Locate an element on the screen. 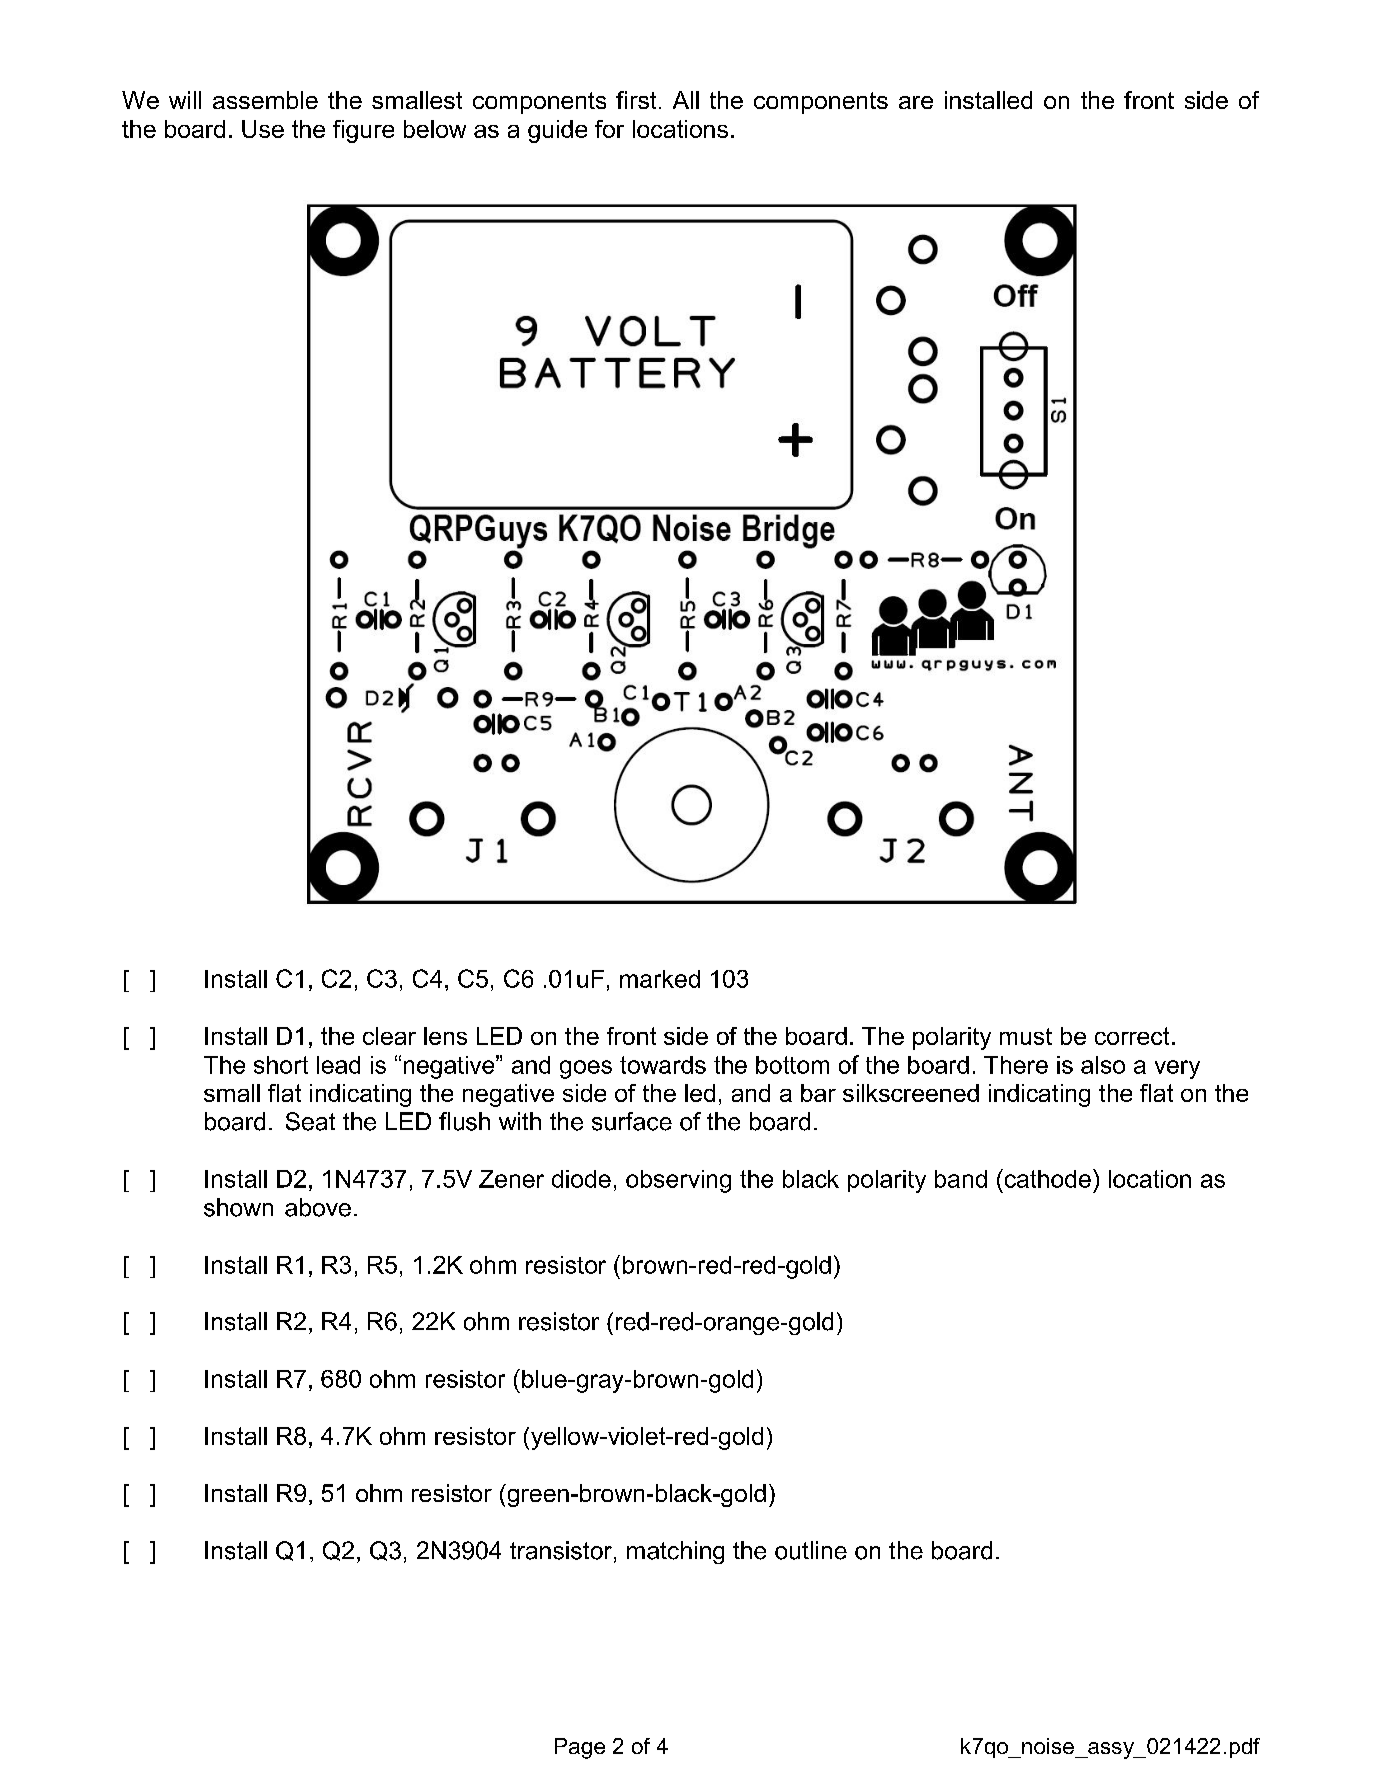 The width and height of the screenshot is (1382, 1789). first is located at coordinates (636, 100).
